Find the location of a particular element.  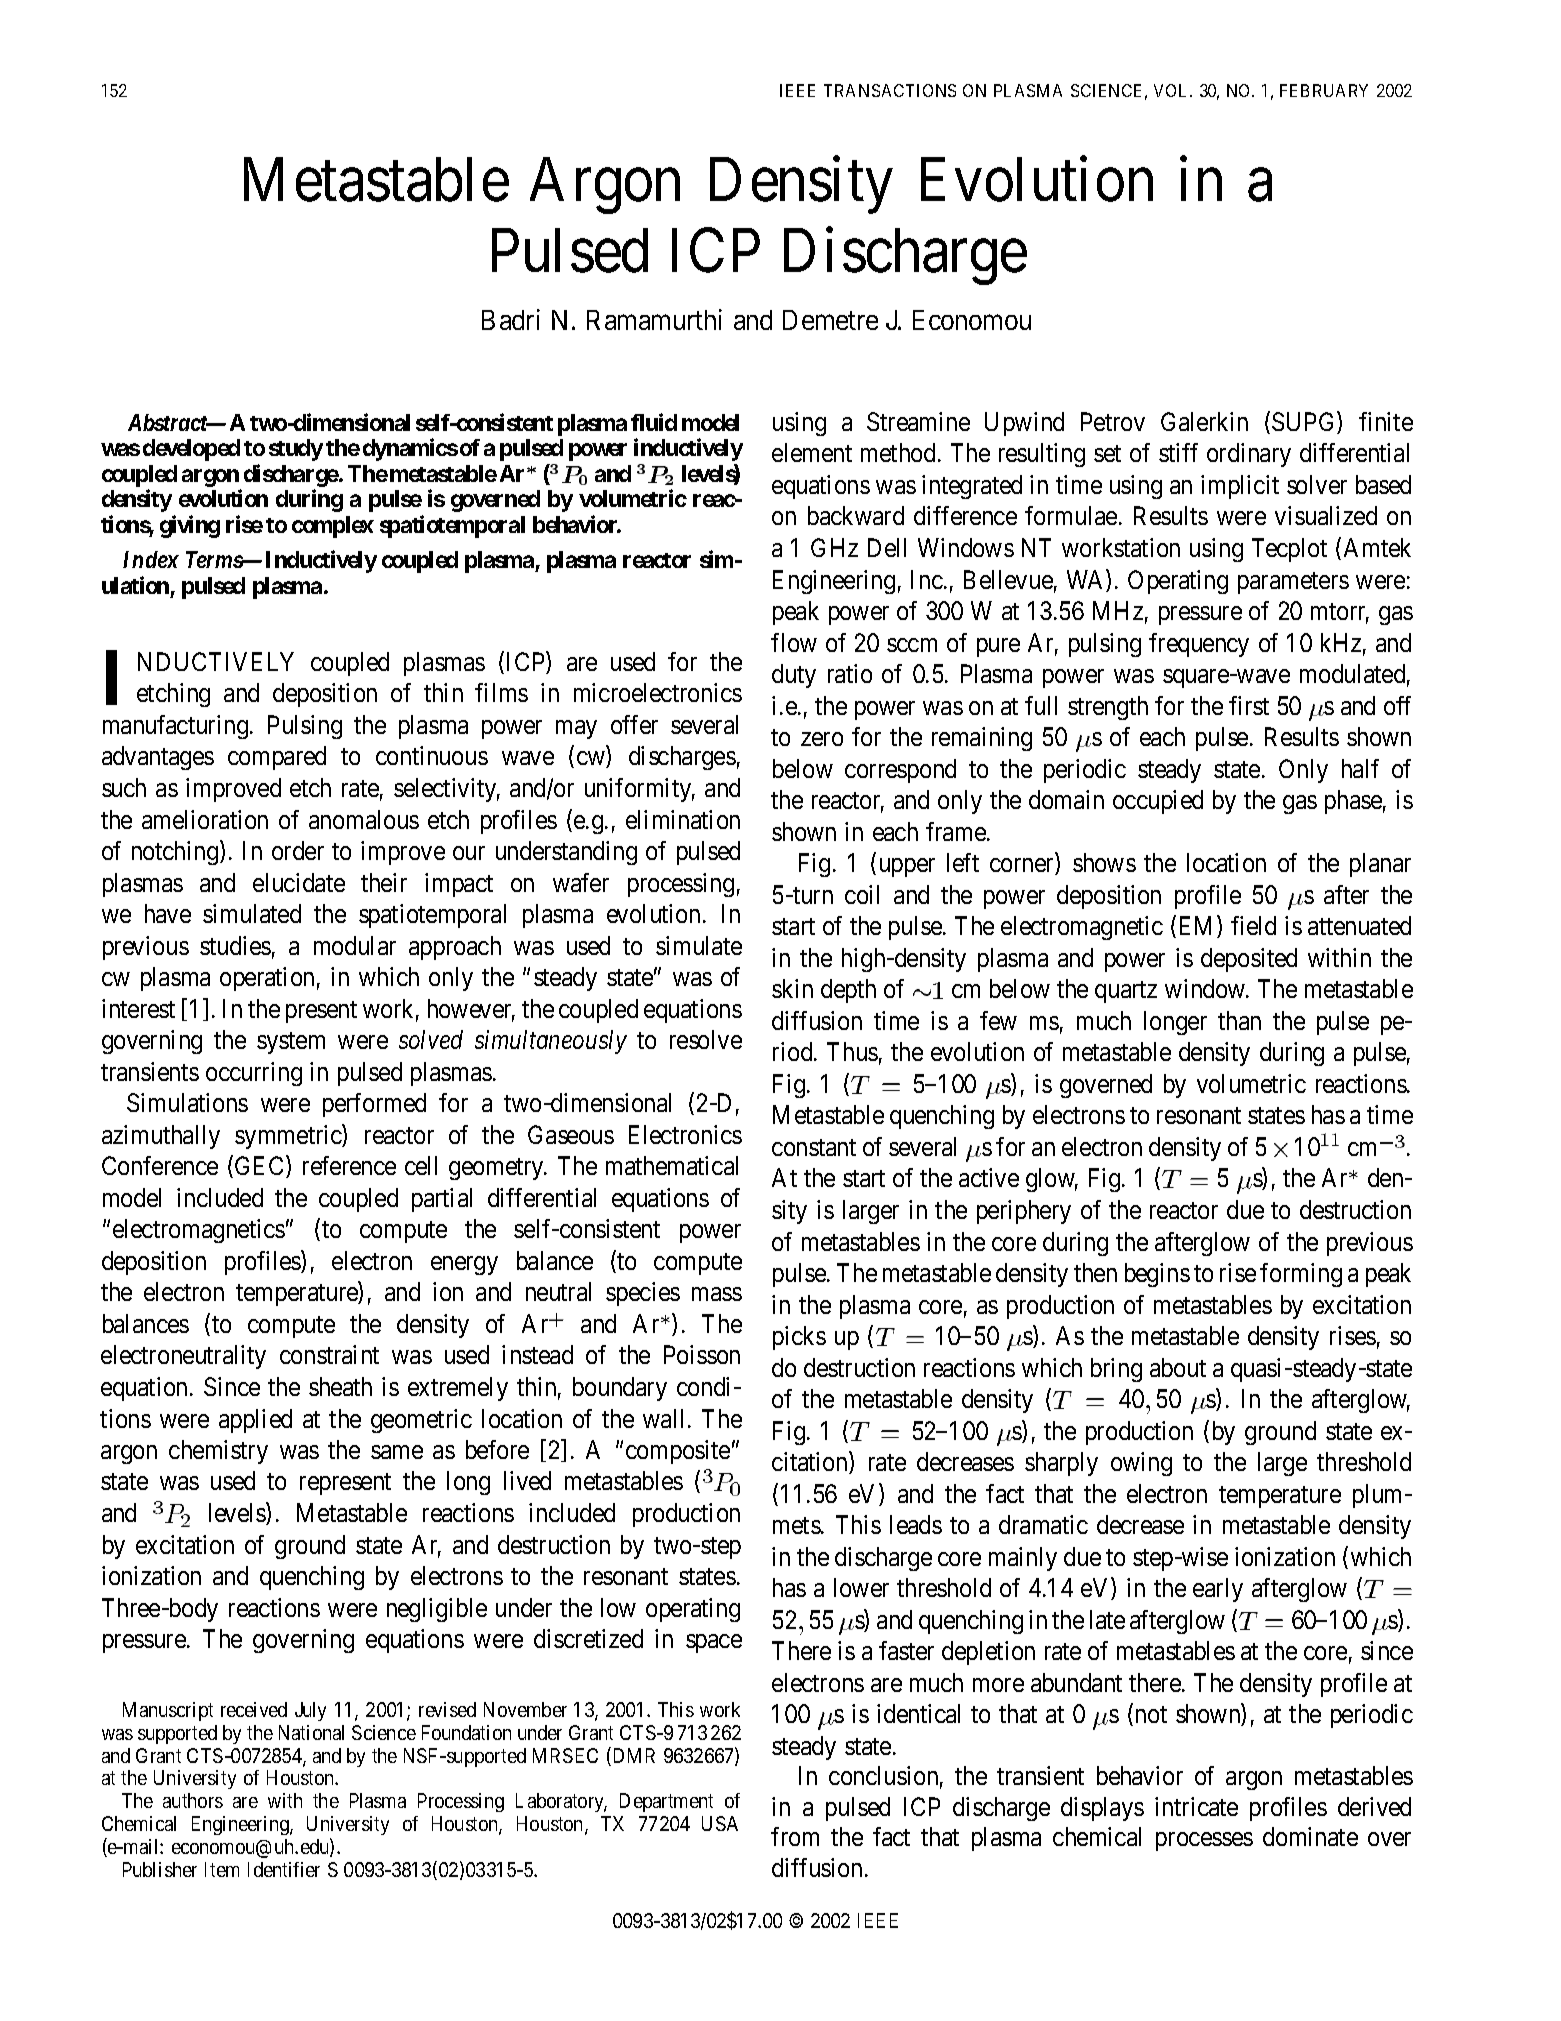

applied is located at coordinates (255, 1421).
